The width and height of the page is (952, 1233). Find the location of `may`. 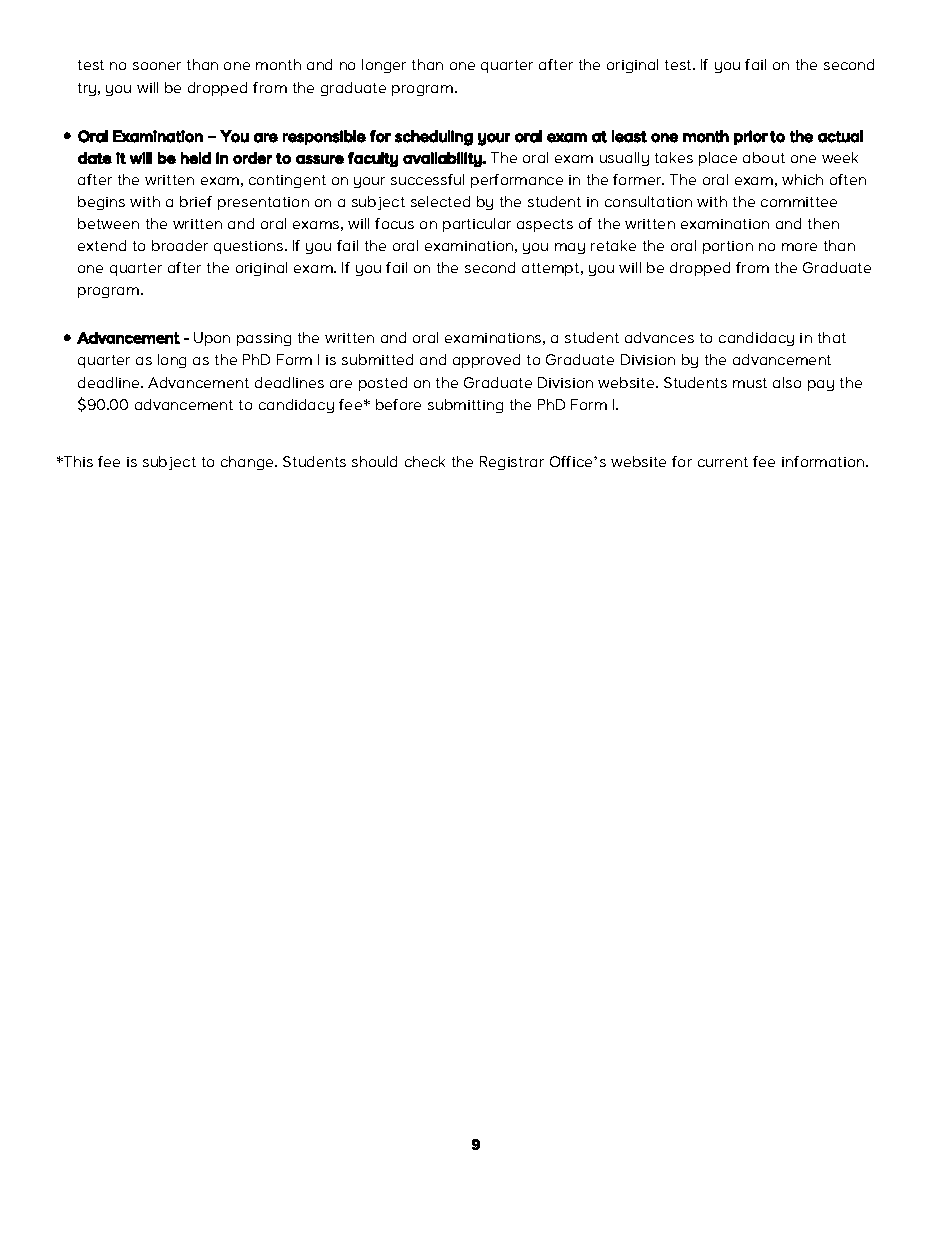

may is located at coordinates (570, 248).
